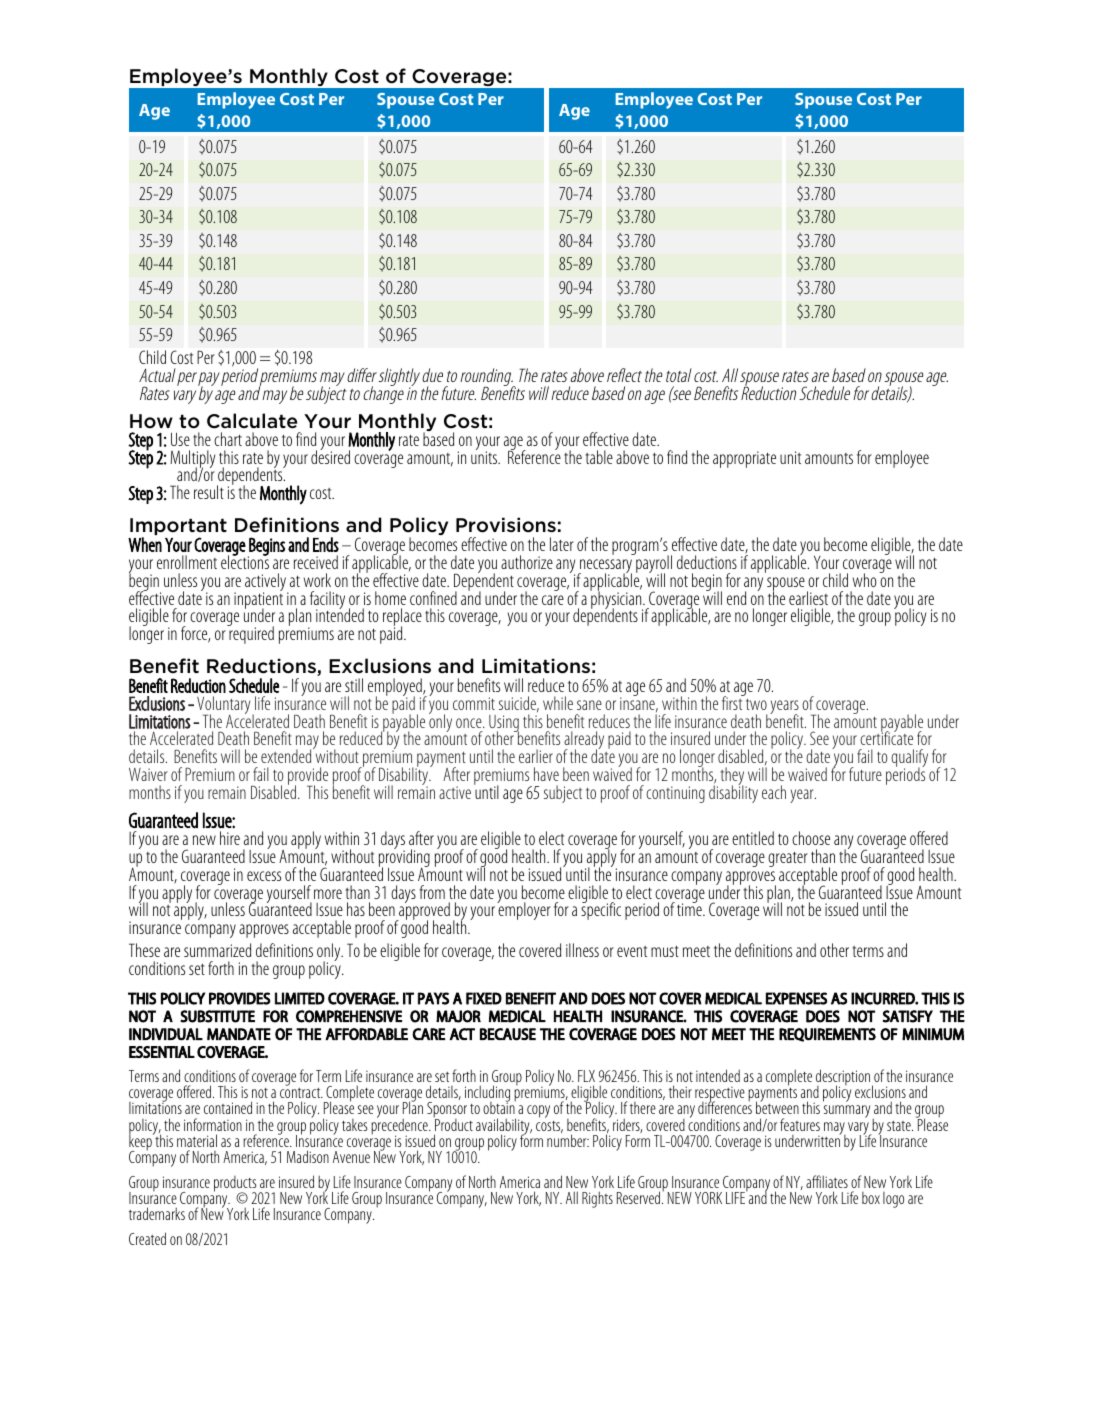 The height and width of the image is (1414, 1093). Describe the element at coordinates (597, 1199) in the image. I see `Rights` at that location.
